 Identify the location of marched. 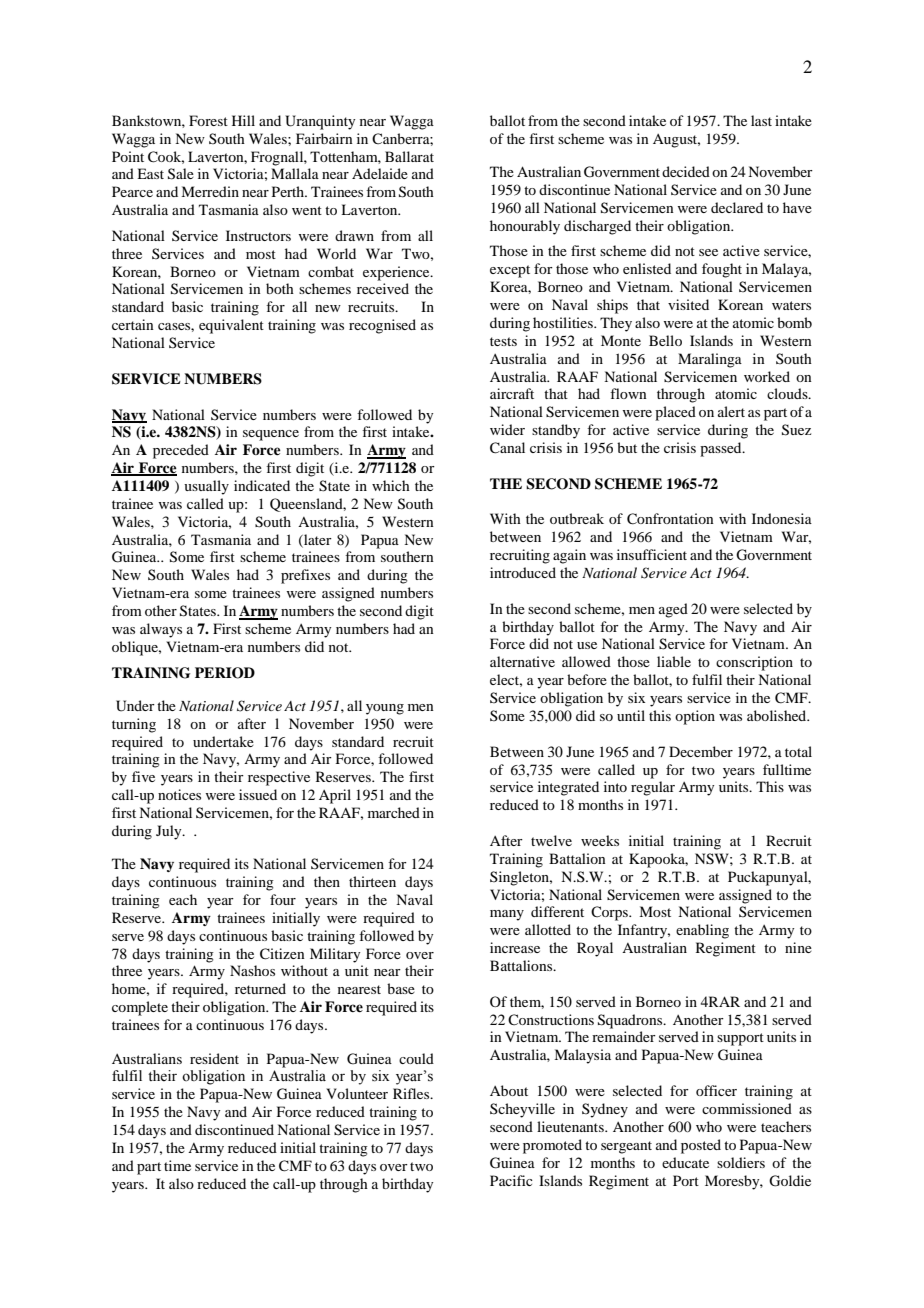
(394, 812).
